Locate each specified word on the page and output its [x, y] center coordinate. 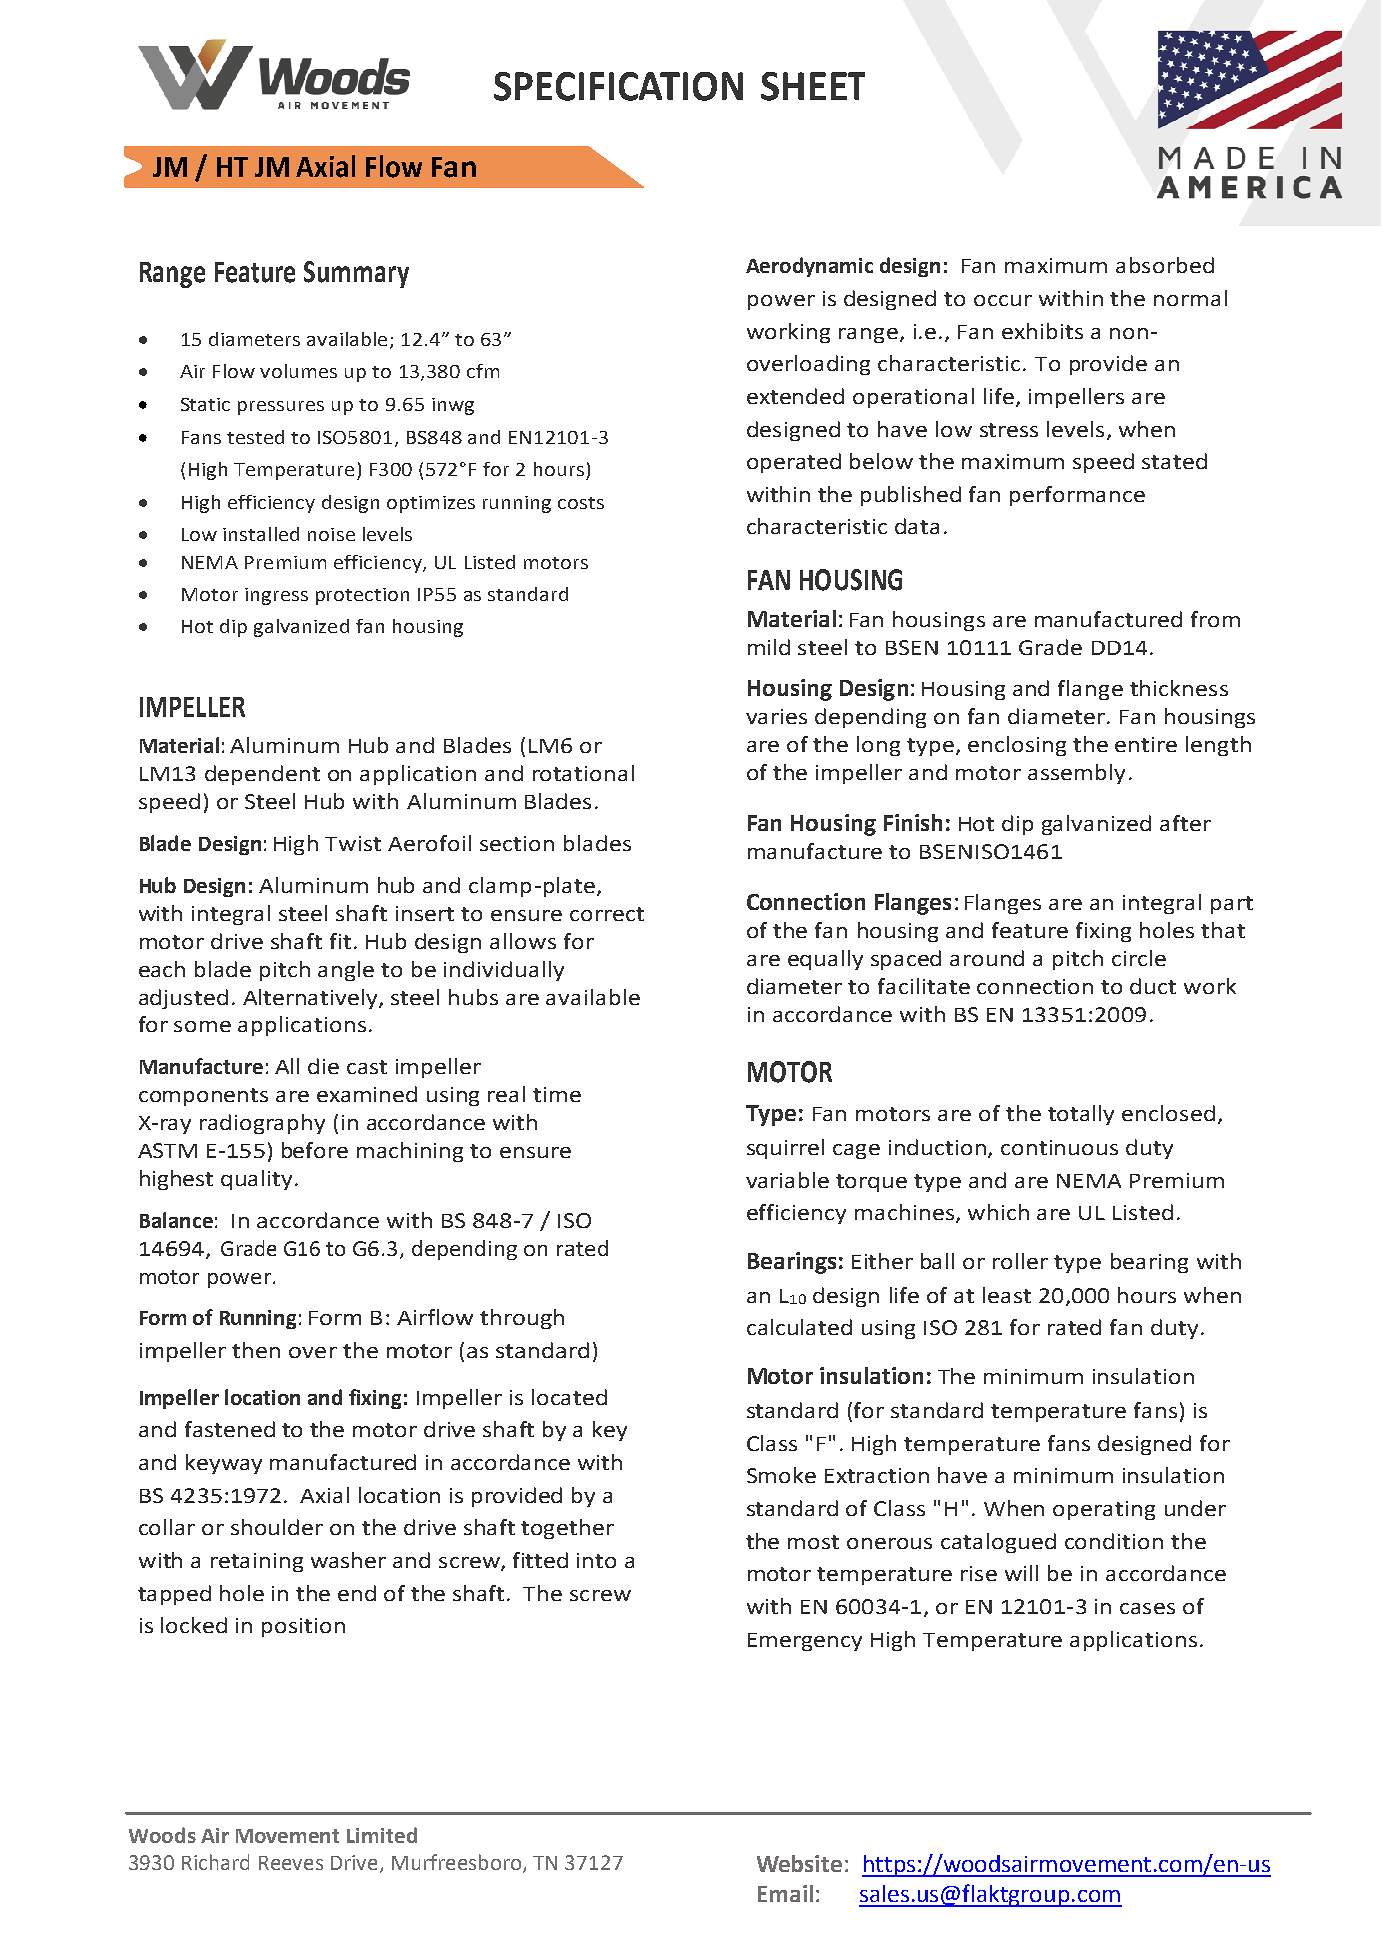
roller [1020, 1261]
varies [776, 716]
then [256, 1350]
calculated [799, 1327]
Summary [356, 274]
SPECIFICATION [618, 86]
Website [799, 1863]
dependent [262, 775]
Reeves [291, 1863]
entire [1146, 744]
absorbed [1165, 265]
